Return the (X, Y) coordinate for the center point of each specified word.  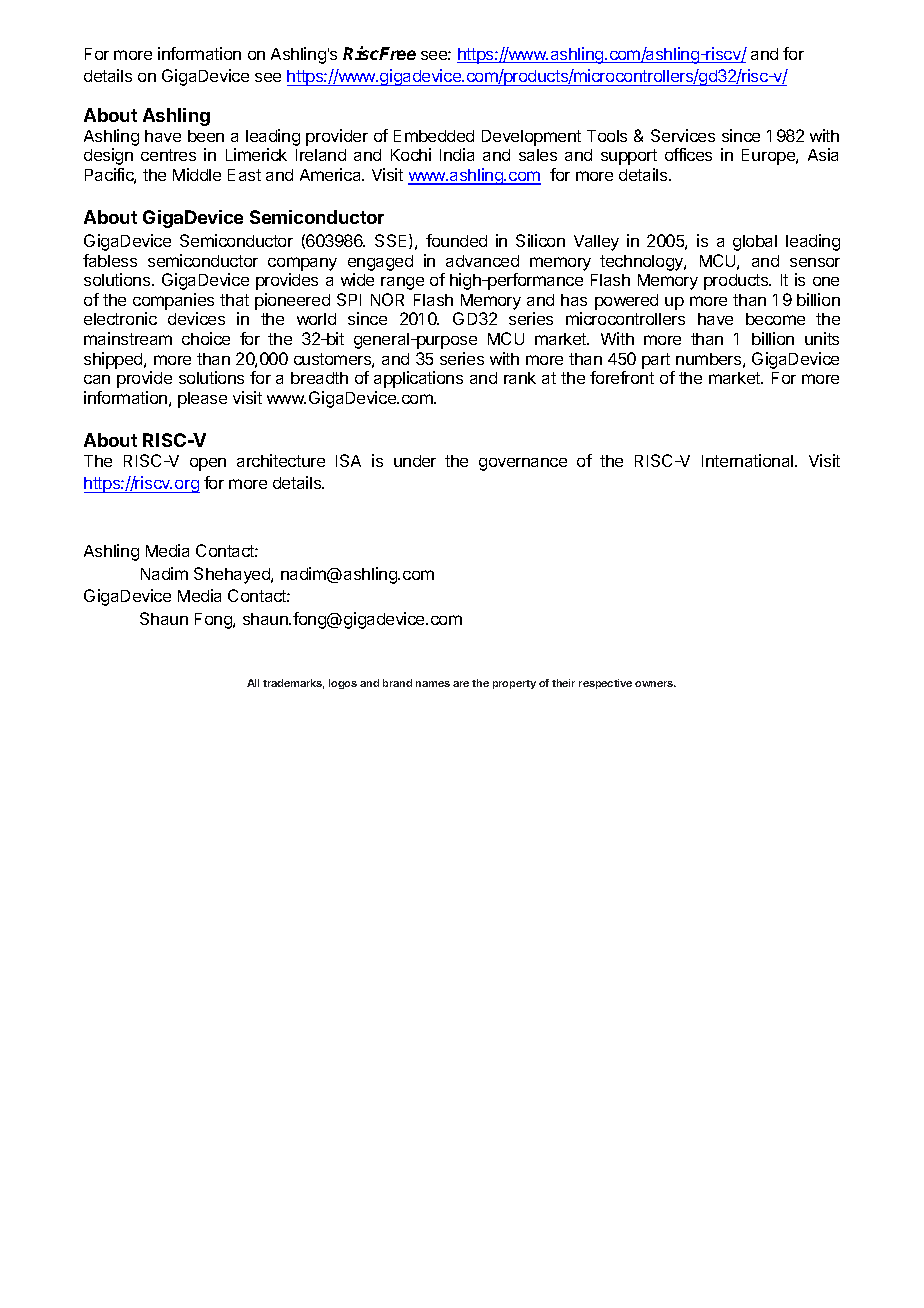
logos (343, 684)
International (749, 460)
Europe (769, 157)
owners (655, 684)
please (202, 400)
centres (168, 155)
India (457, 154)
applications (418, 379)
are (461, 684)
